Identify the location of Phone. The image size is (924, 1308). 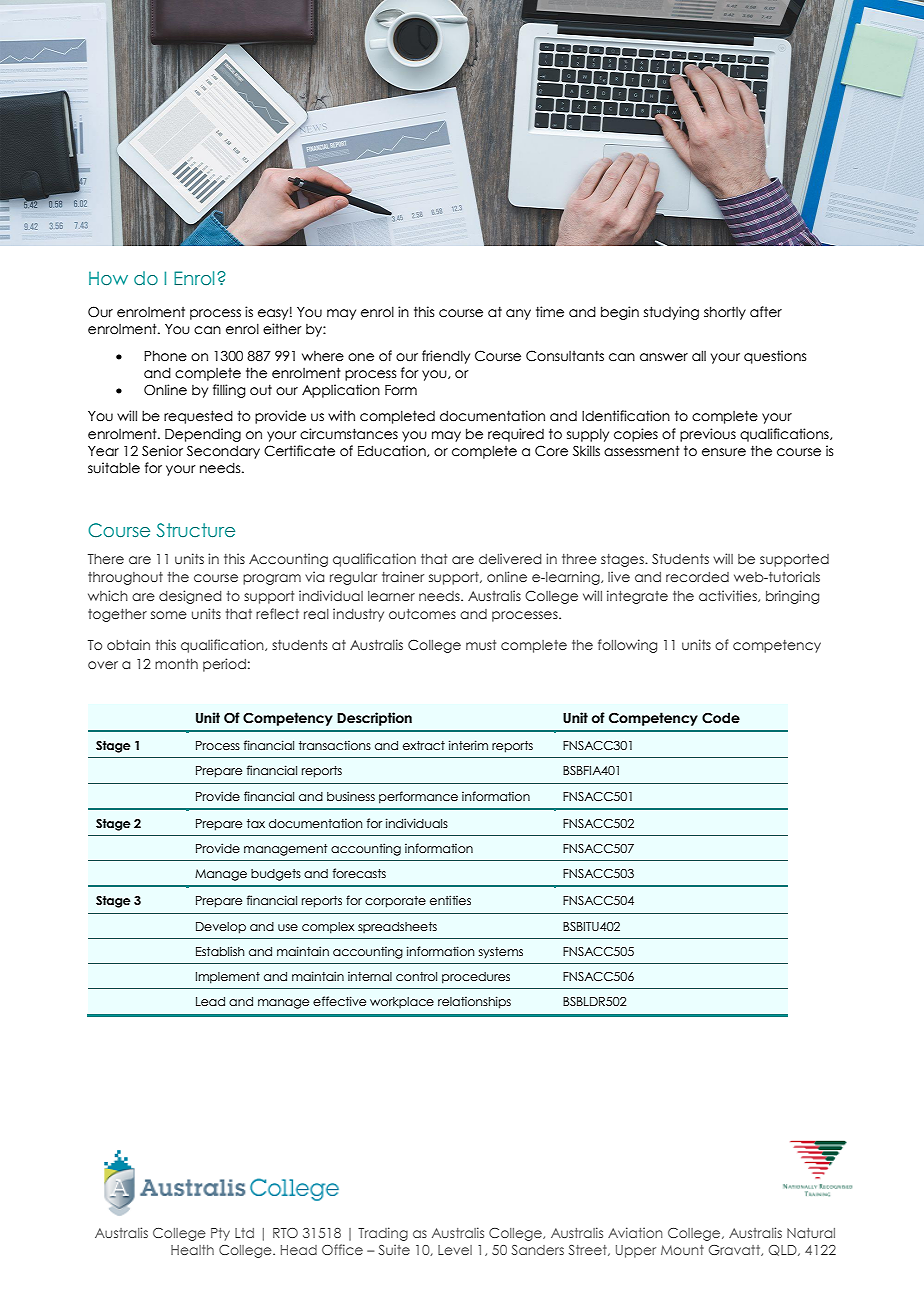
(165, 356).
